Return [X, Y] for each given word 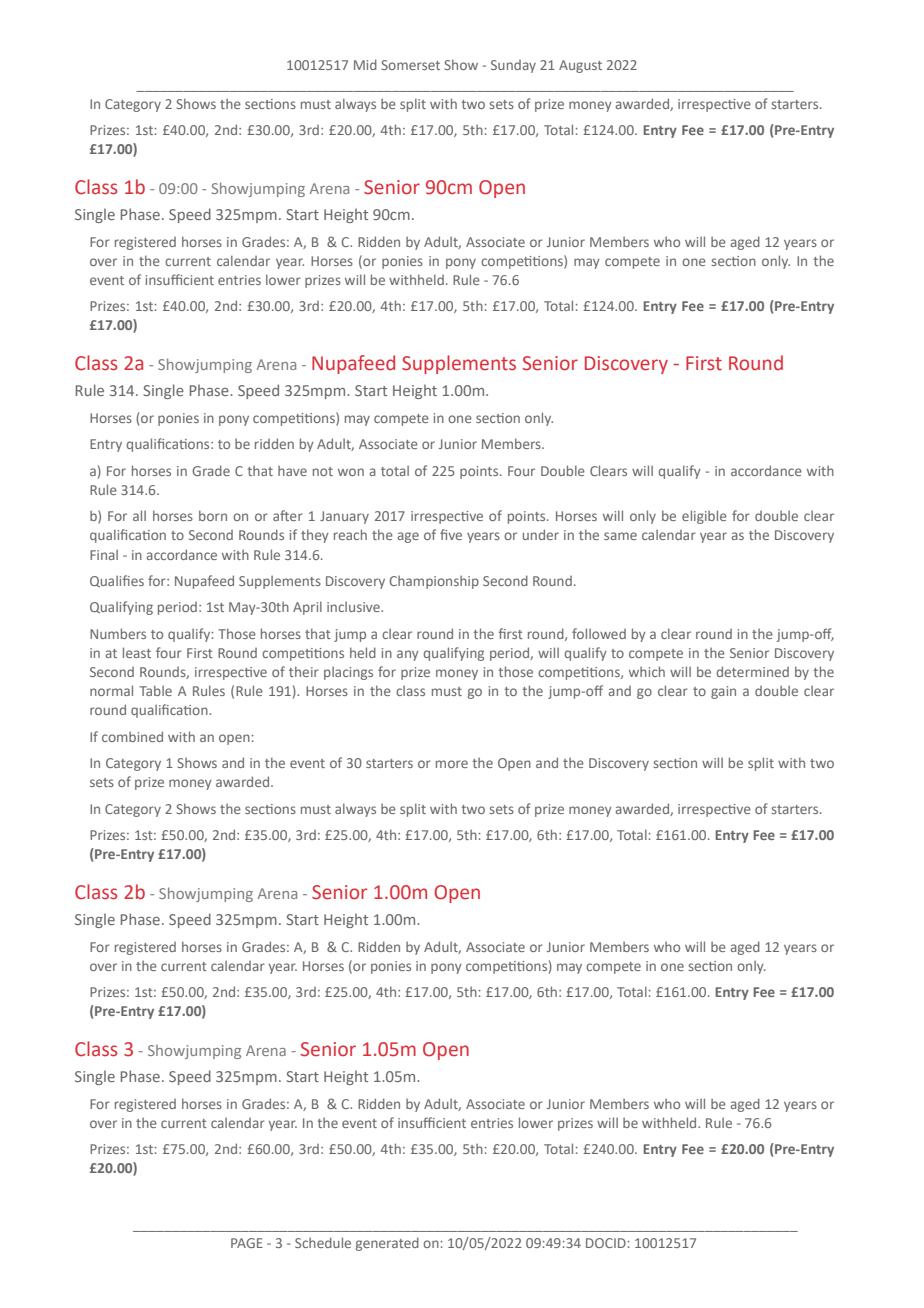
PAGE [247, 1243]
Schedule [323, 1242]
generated [387, 1244]
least [137, 652]
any [408, 655]
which [647, 671]
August [580, 66]
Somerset [411, 65]
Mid [365, 64]
